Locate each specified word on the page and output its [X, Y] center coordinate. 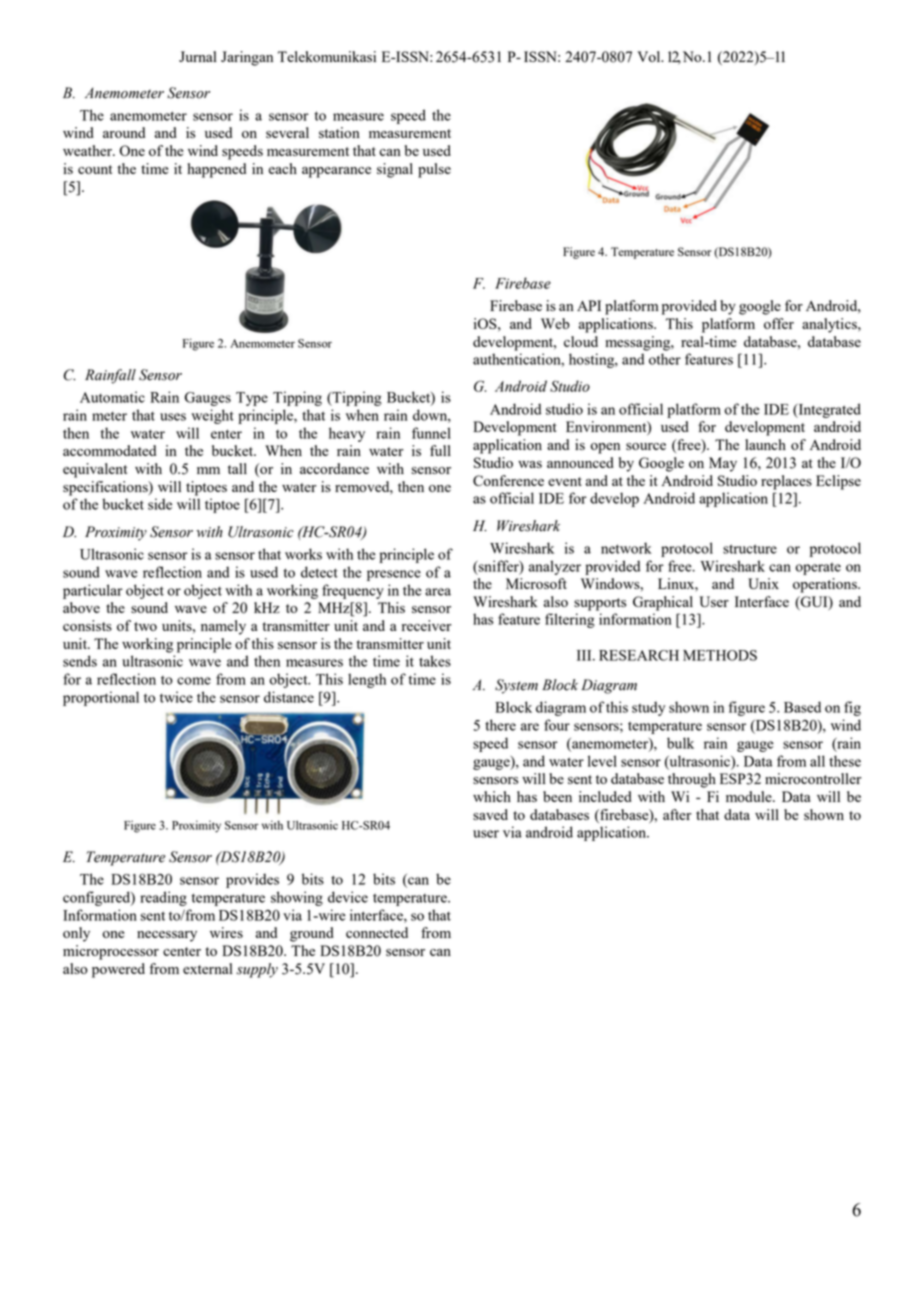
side [160, 504]
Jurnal [198, 56]
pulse [434, 170]
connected [377, 932]
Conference [508, 480]
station [339, 132]
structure [750, 549]
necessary [167, 936]
